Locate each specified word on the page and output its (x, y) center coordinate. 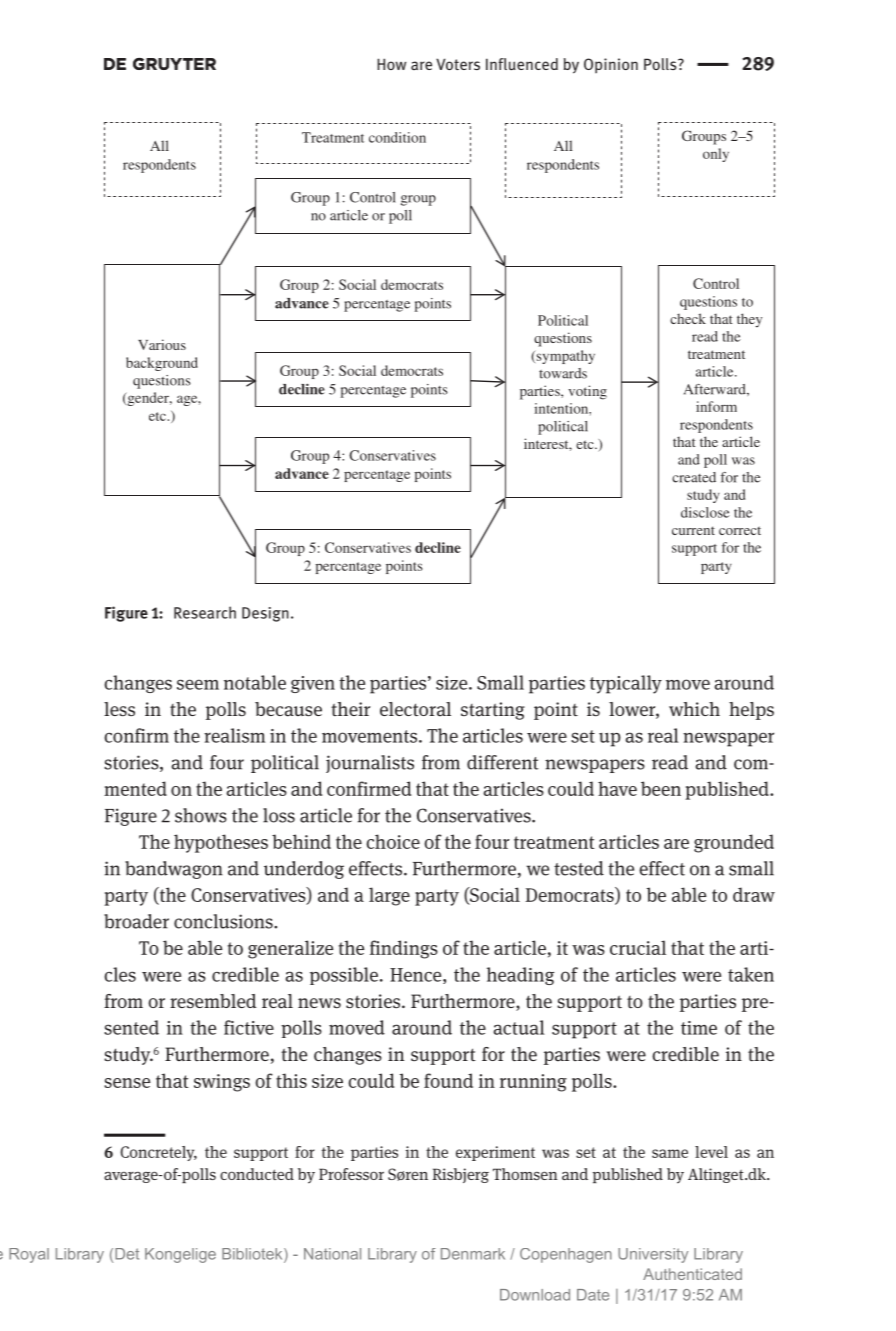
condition (397, 137)
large (389, 896)
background (162, 364)
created (694, 477)
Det (127, 1254)
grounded (734, 843)
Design (265, 614)
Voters (458, 64)
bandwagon (174, 870)
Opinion (611, 65)
